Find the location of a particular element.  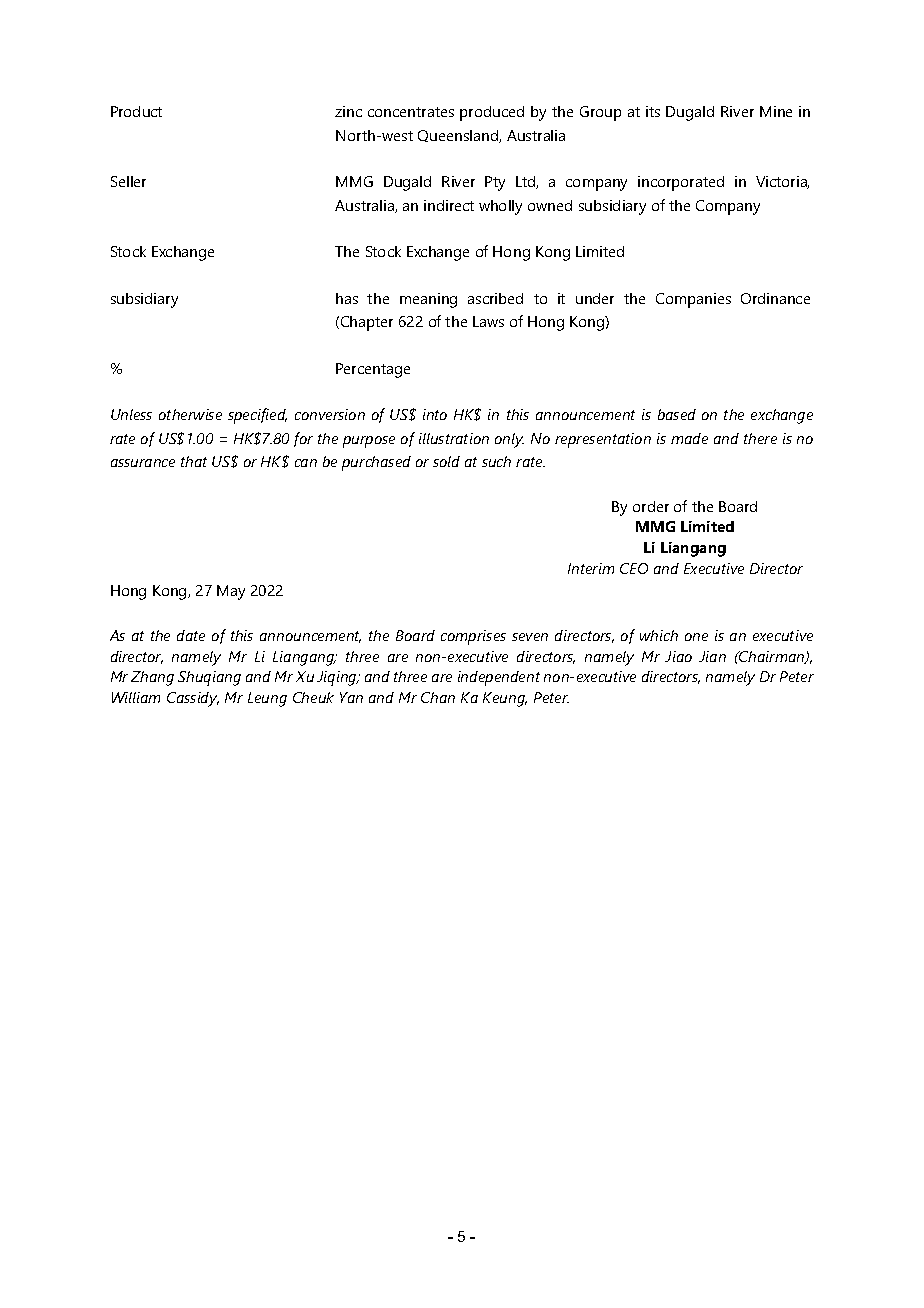

Cassidy is located at coordinates (193, 699).
